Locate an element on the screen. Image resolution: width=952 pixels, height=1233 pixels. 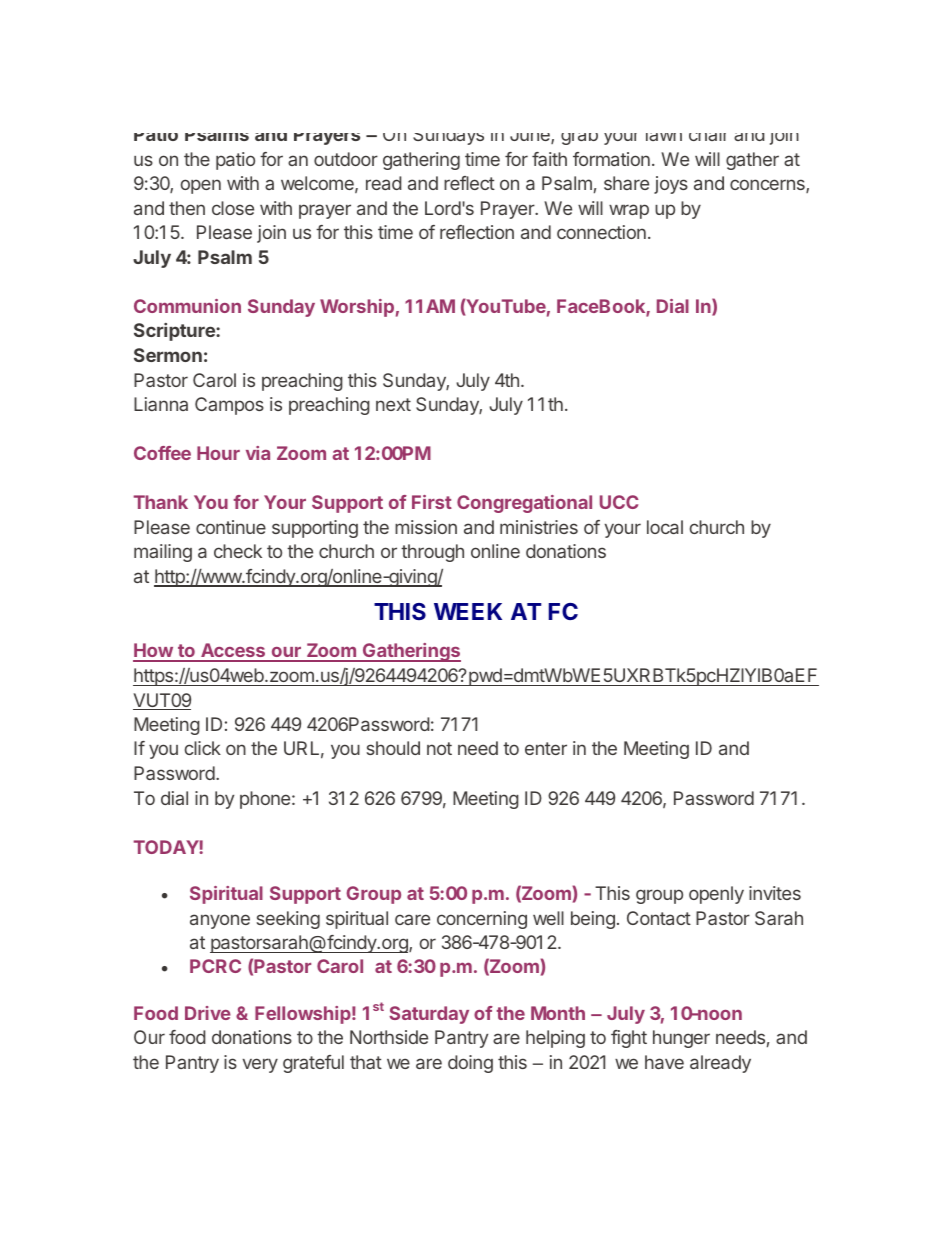
local is located at coordinates (665, 527).
